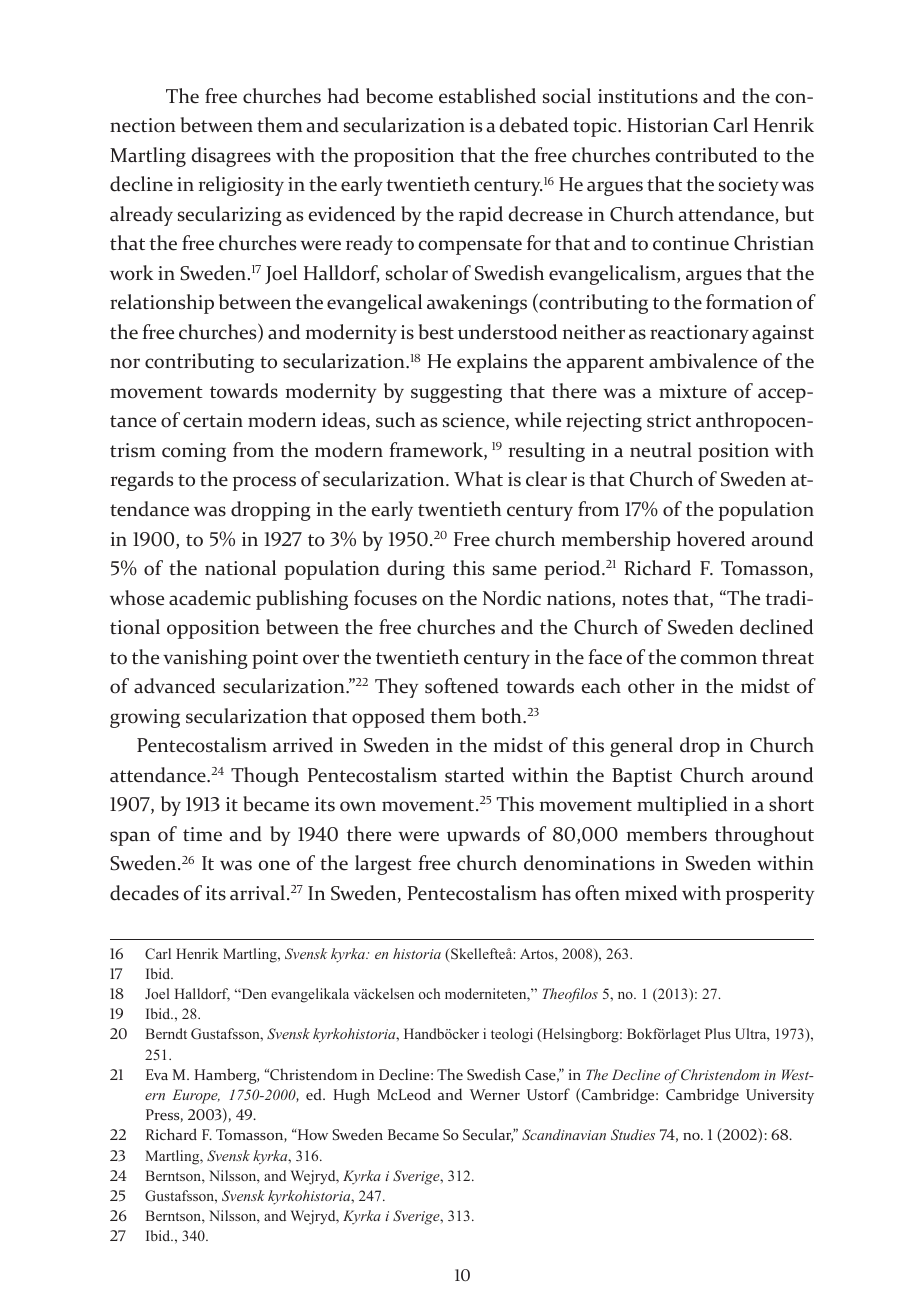  What do you see at coordinates (483, 836) in the screenshot?
I see `upwards` at bounding box center [483, 836].
